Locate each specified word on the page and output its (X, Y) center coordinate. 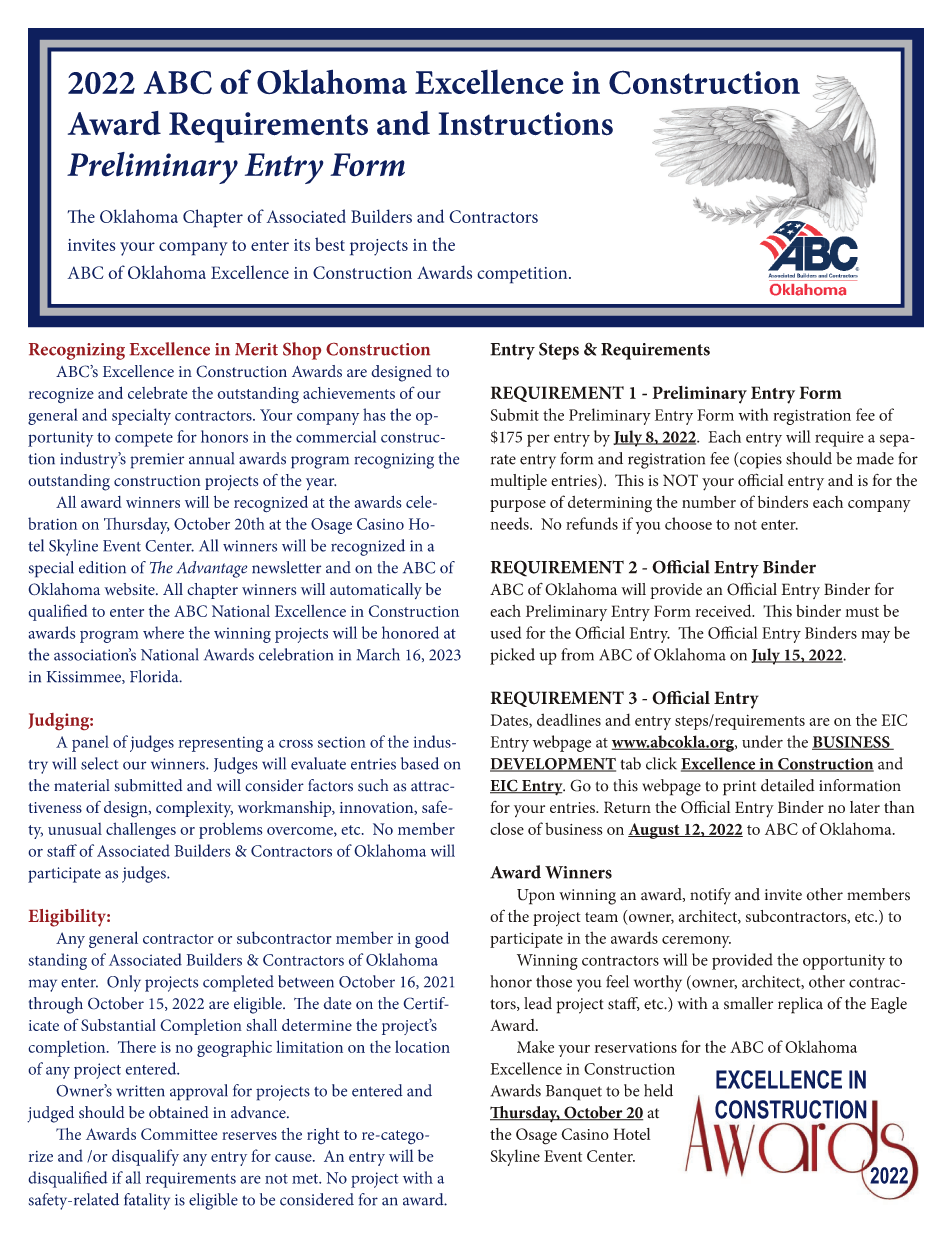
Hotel (631, 1134)
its (302, 245)
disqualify (145, 1157)
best (330, 244)
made (875, 458)
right (323, 1136)
